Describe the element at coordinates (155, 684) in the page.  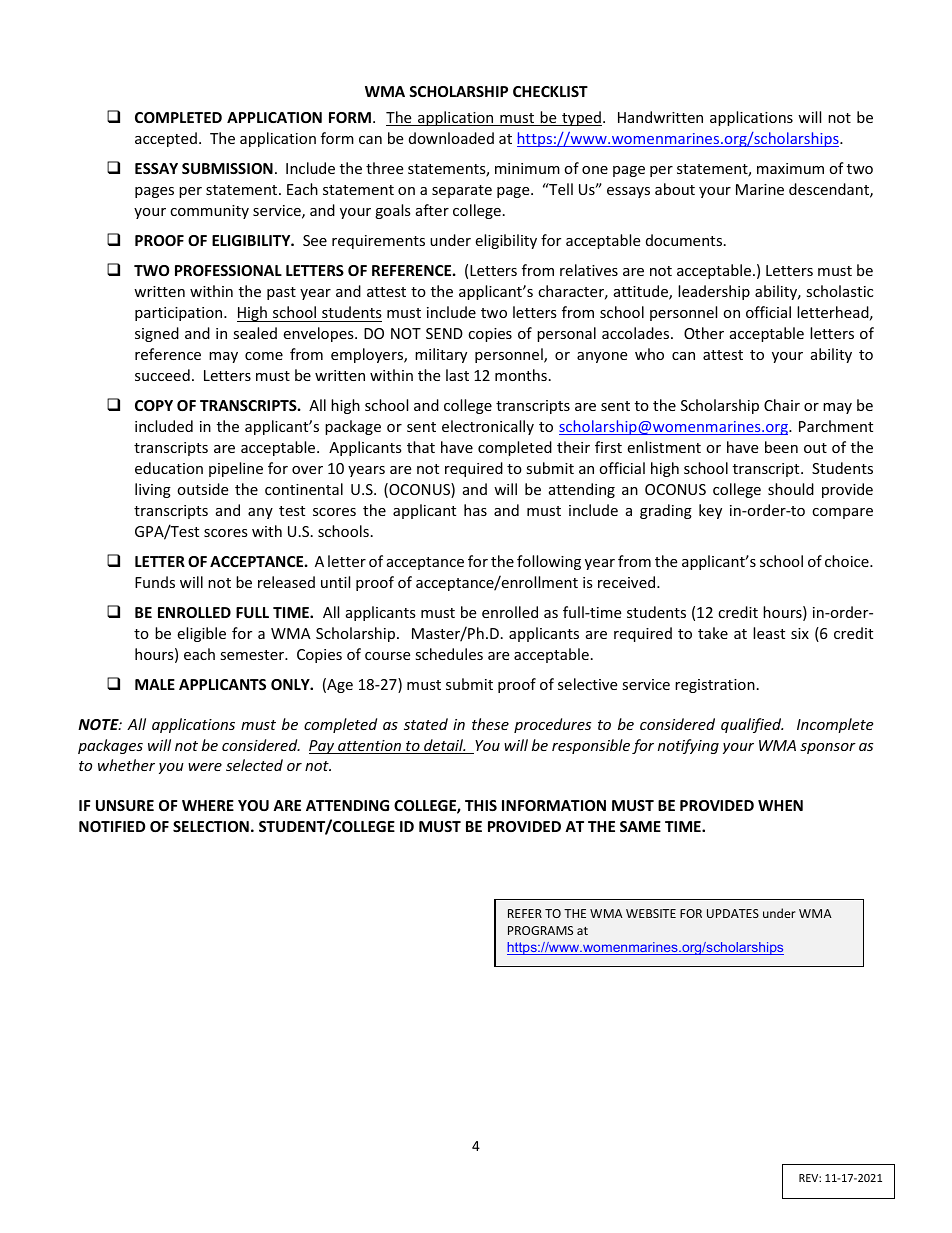
I see `MALE` at that location.
